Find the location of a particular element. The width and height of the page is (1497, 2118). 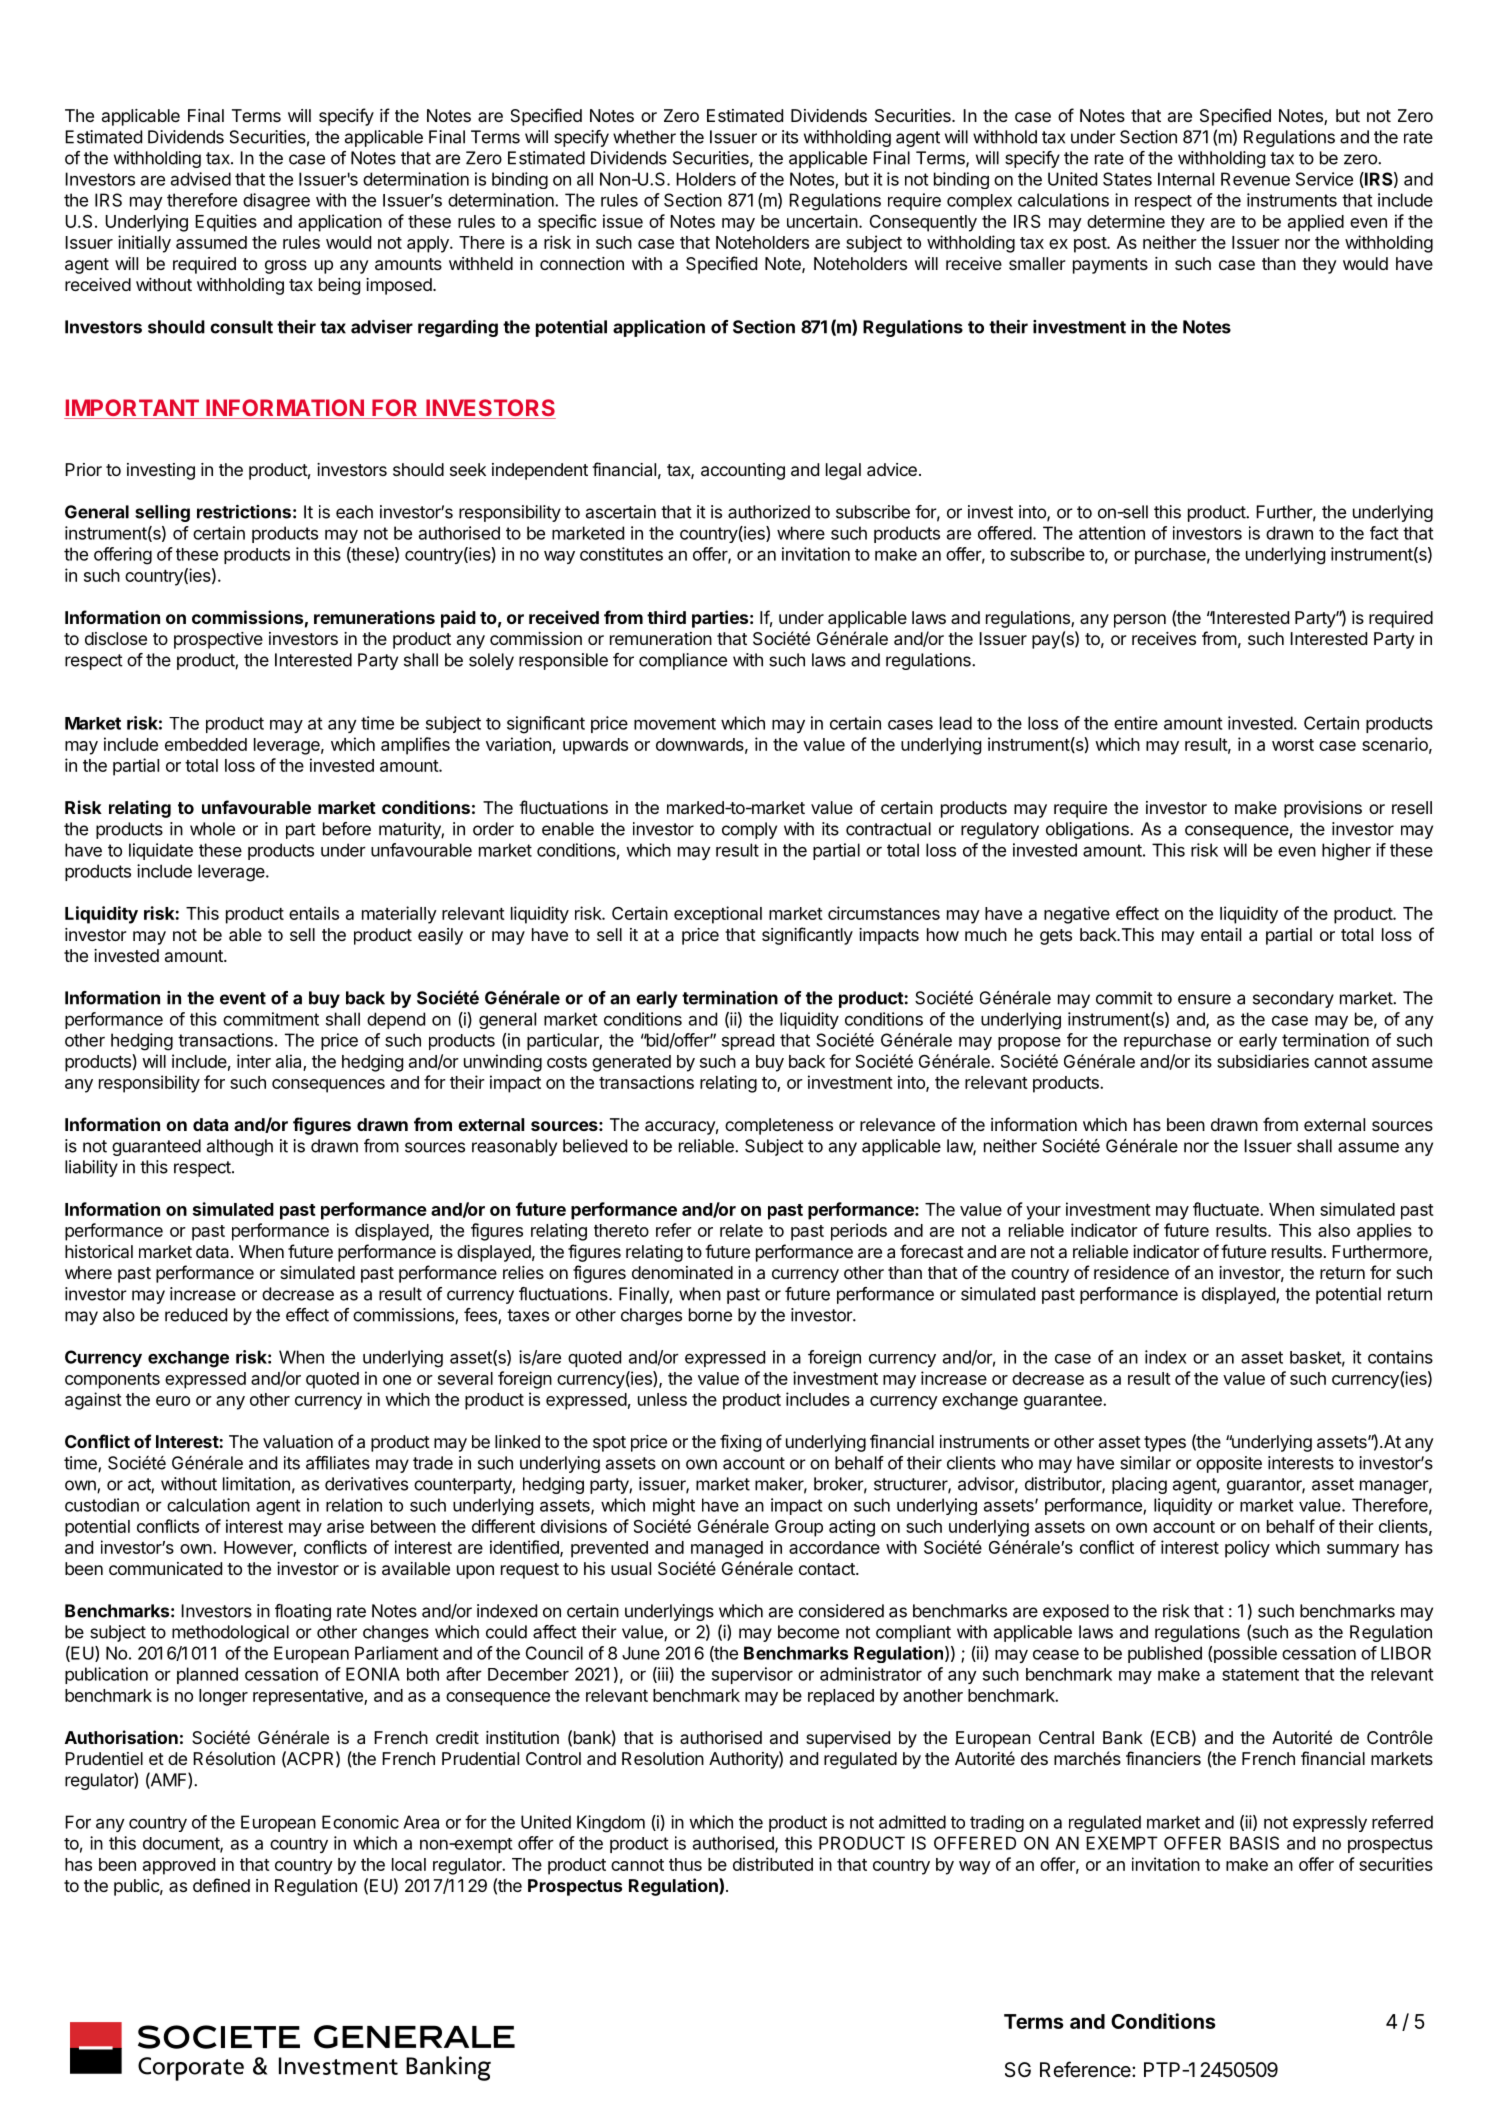

disagree is located at coordinates (276, 202).
